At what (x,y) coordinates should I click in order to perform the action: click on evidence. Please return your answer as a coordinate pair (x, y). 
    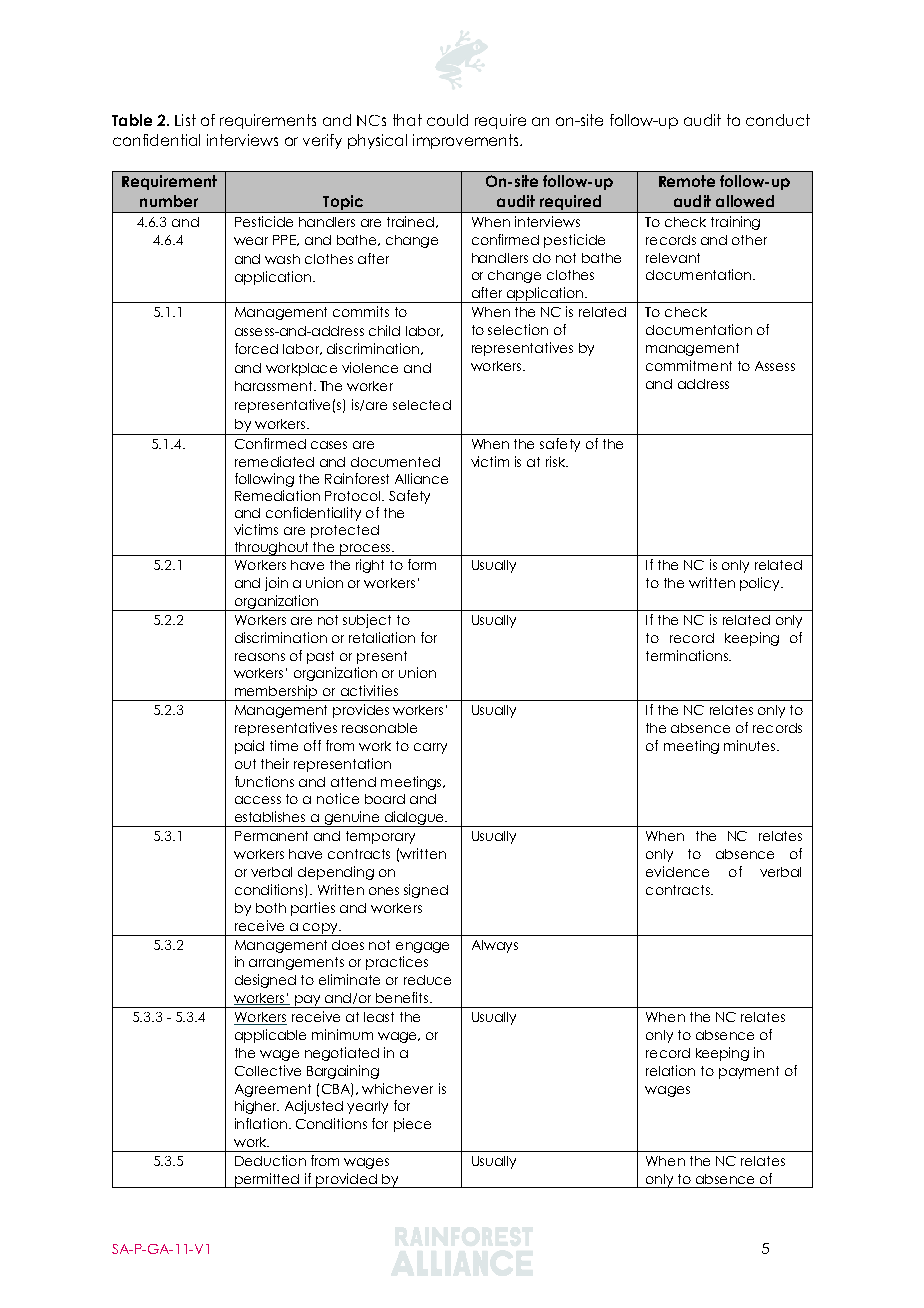
    Looking at the image, I should click on (677, 871).
